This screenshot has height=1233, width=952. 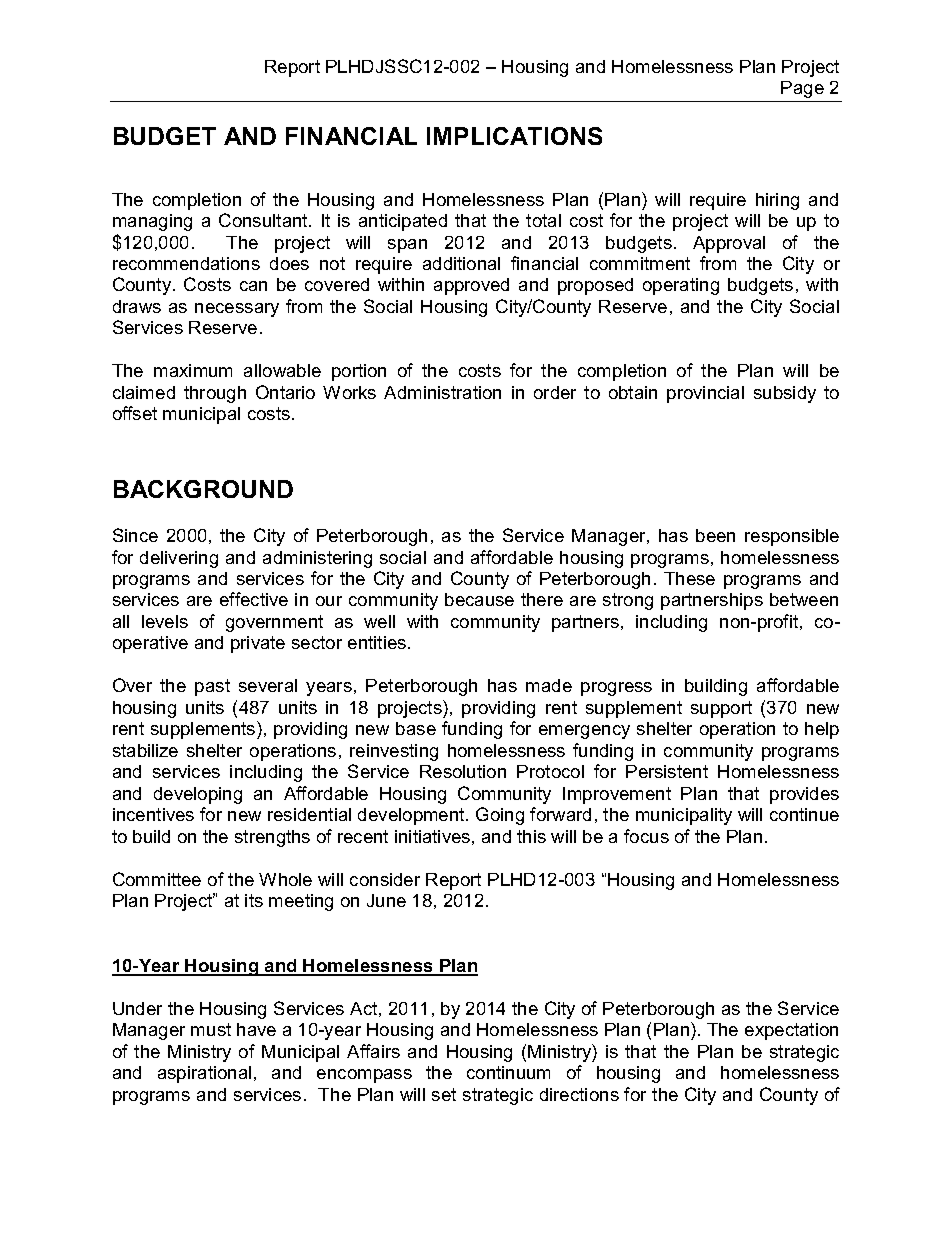 I want to click on effective, so click(x=254, y=599).
